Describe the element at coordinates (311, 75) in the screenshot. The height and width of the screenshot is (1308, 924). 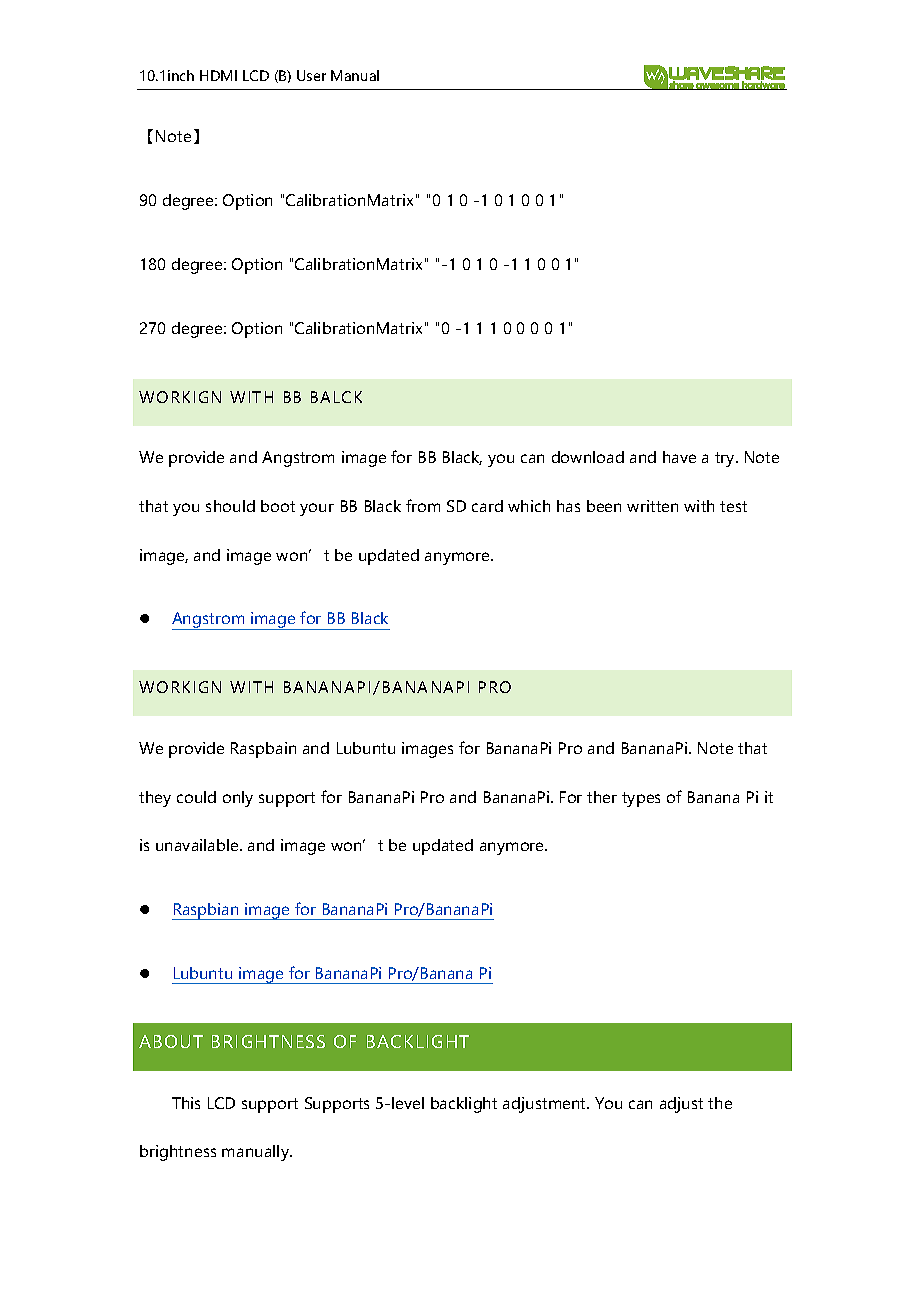
I see `User` at that location.
